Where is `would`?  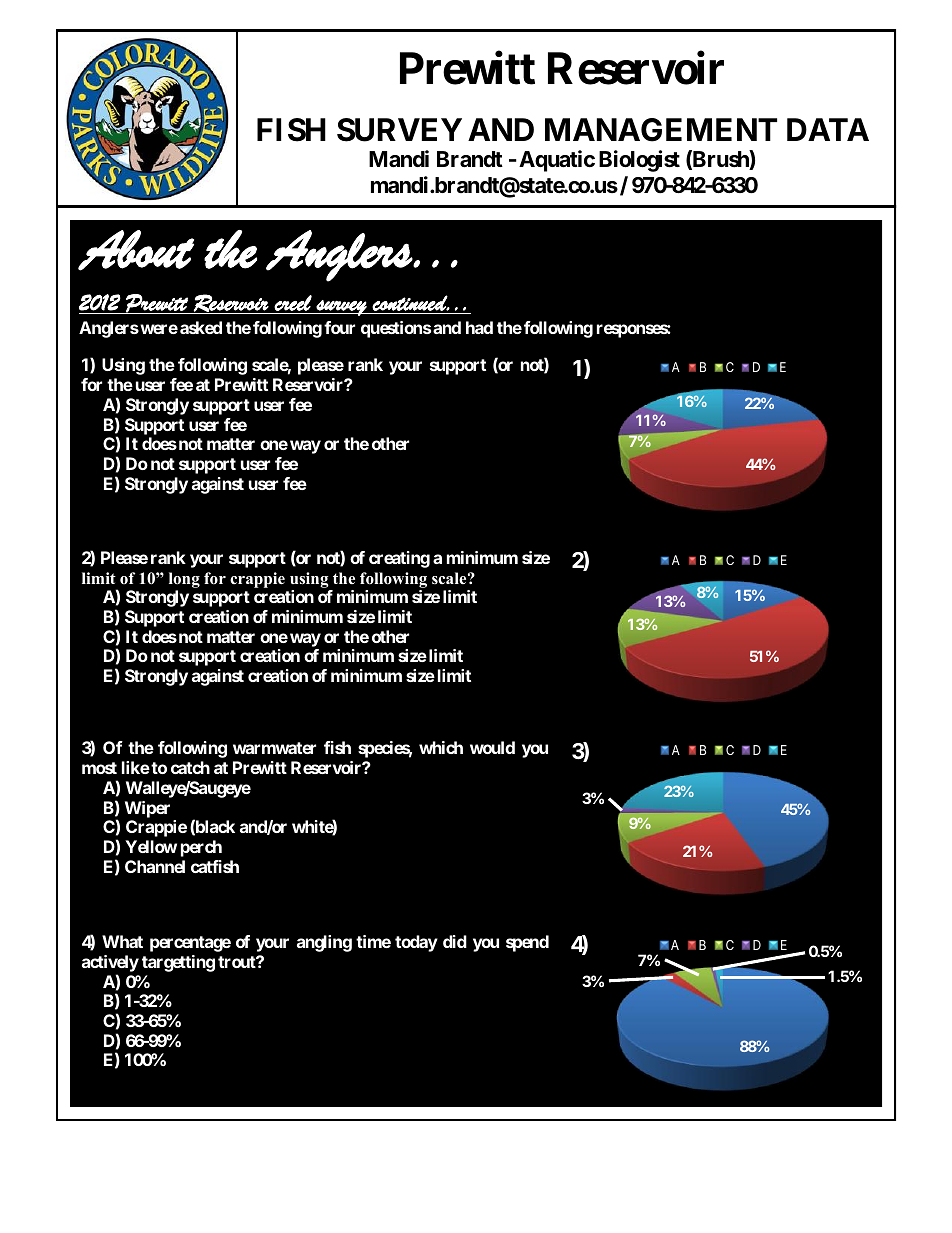 would is located at coordinates (492, 747).
